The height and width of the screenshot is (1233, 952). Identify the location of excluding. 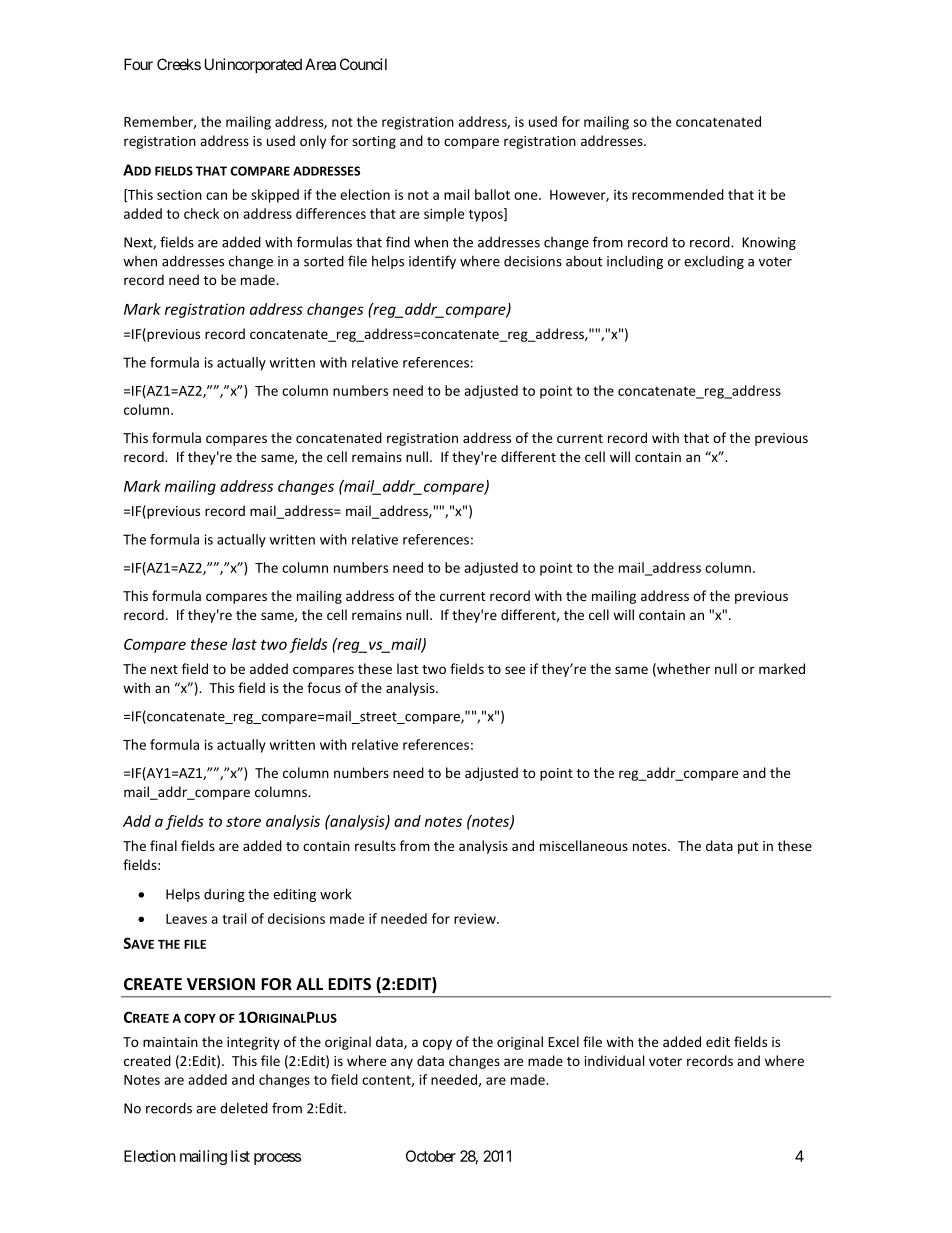
(714, 262).
